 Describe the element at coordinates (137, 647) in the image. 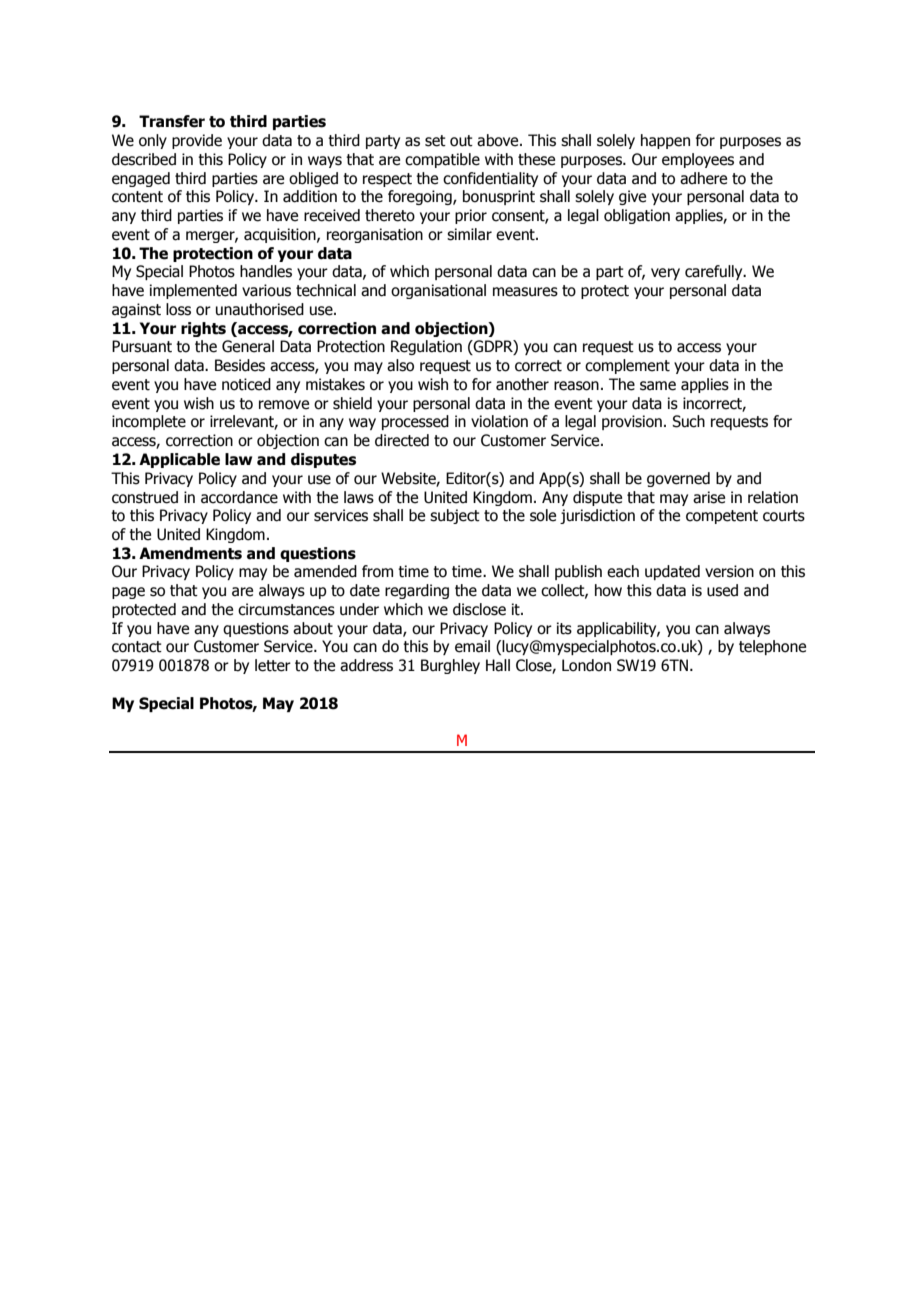

I see `contact` at that location.
